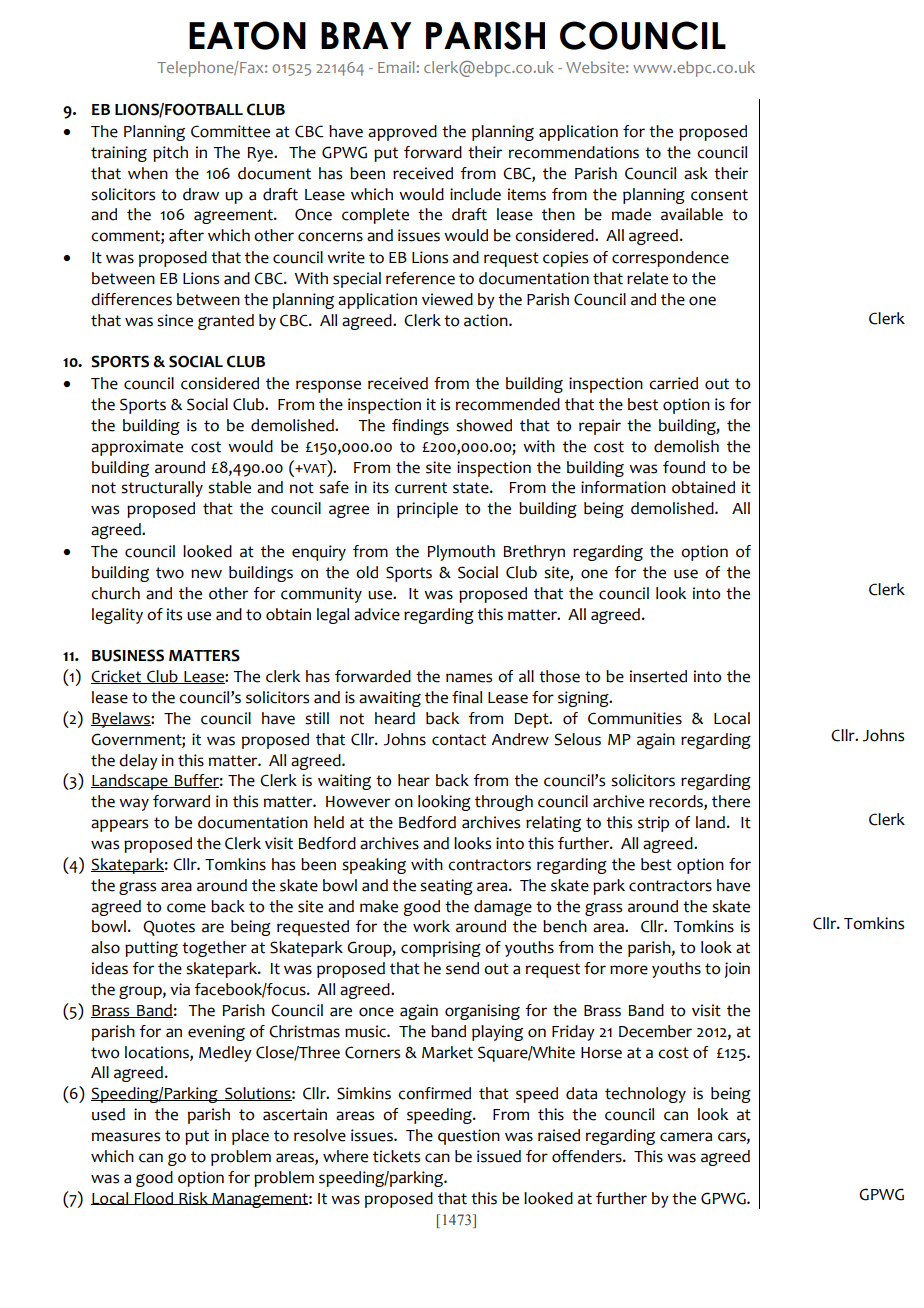  What do you see at coordinates (193, 1198) in the screenshot?
I see `Risk` at bounding box center [193, 1198].
